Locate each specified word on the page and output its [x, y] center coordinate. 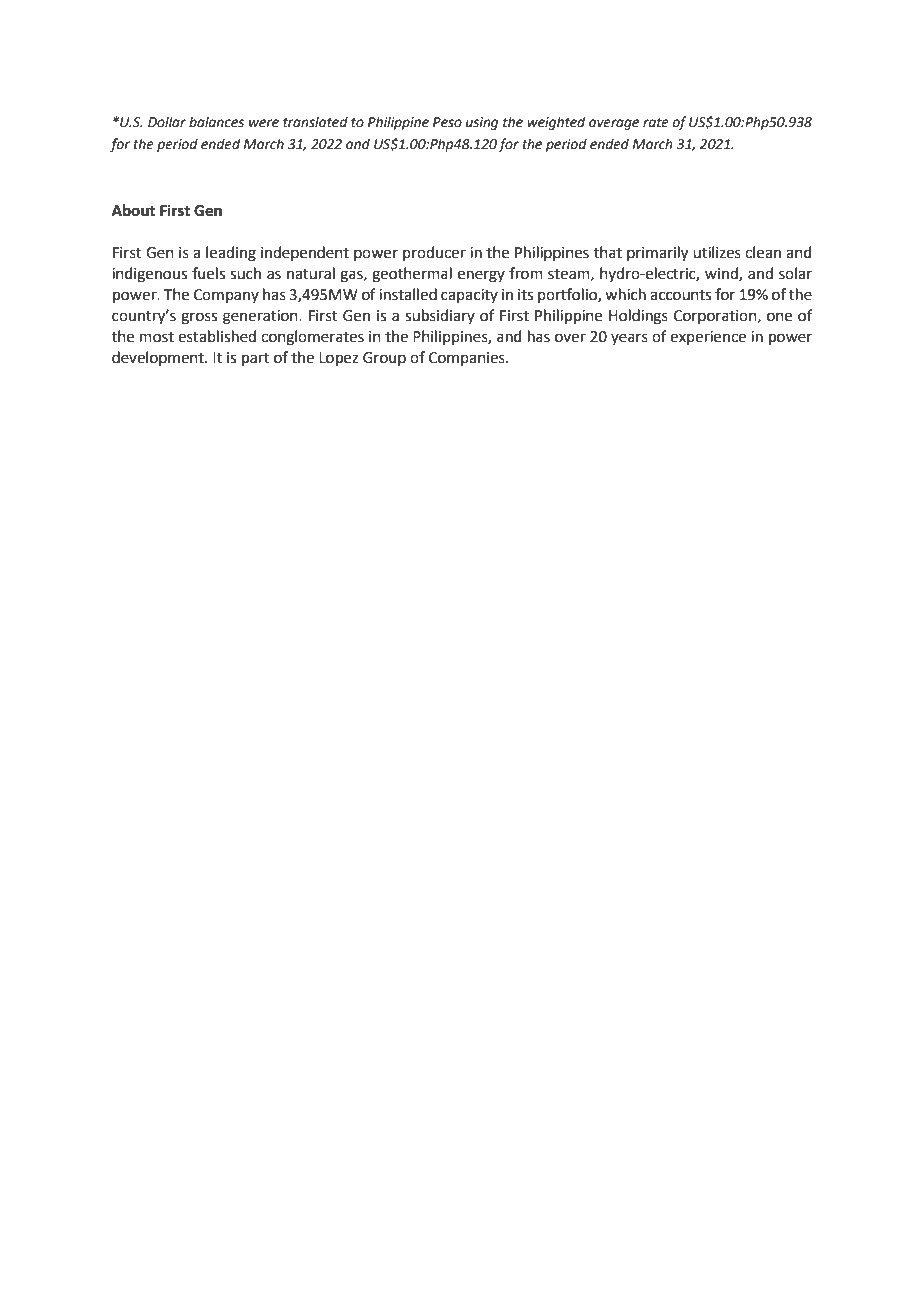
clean [763, 252]
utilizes [717, 252]
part [255, 359]
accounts [680, 295]
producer [434, 253]
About [133, 210]
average [614, 124]
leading [231, 254]
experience [708, 338]
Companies [468, 359]
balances [216, 122]
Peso [447, 122]
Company [226, 296]
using [482, 123]
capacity [469, 296]
